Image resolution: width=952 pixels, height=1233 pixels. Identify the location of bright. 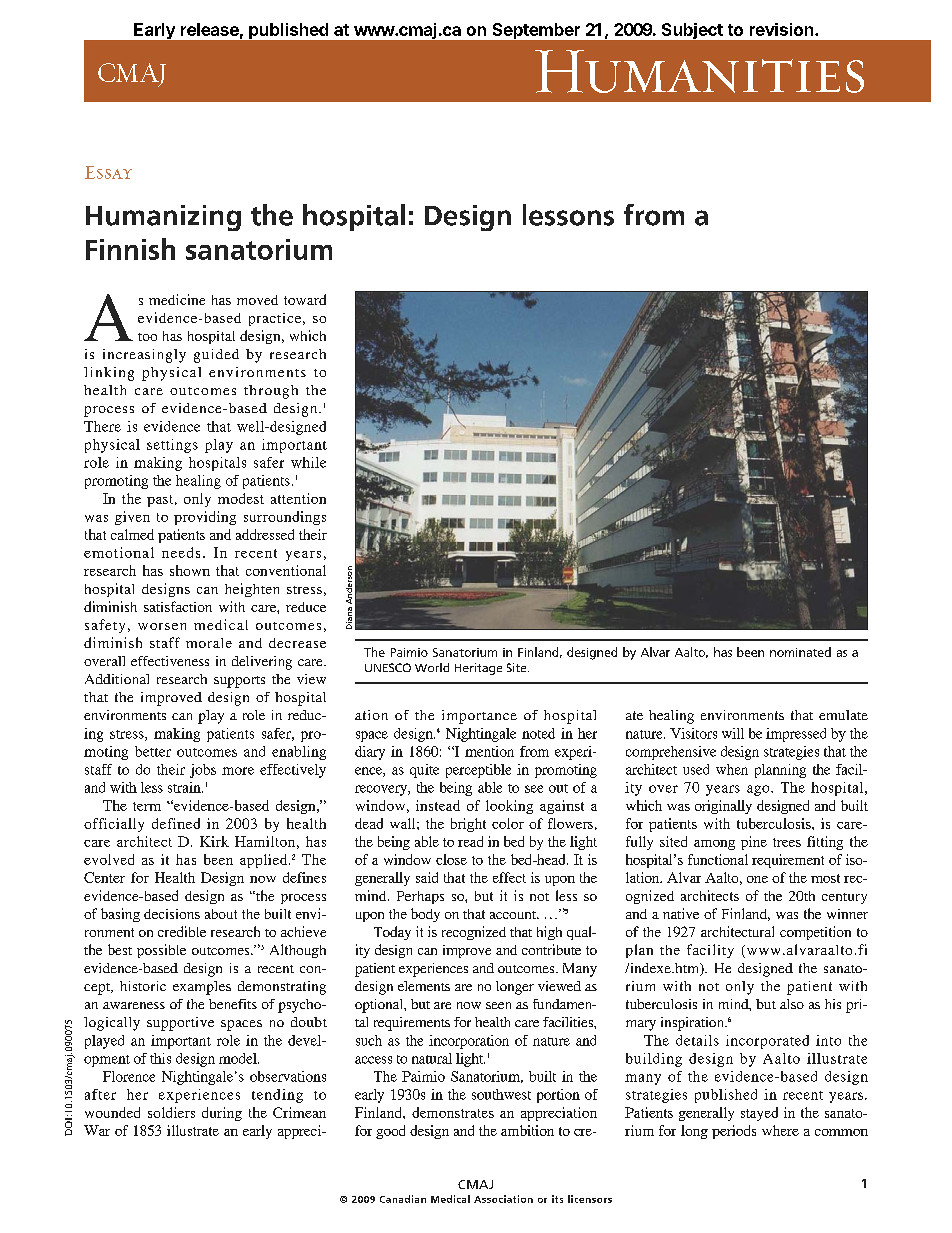
(468, 825).
